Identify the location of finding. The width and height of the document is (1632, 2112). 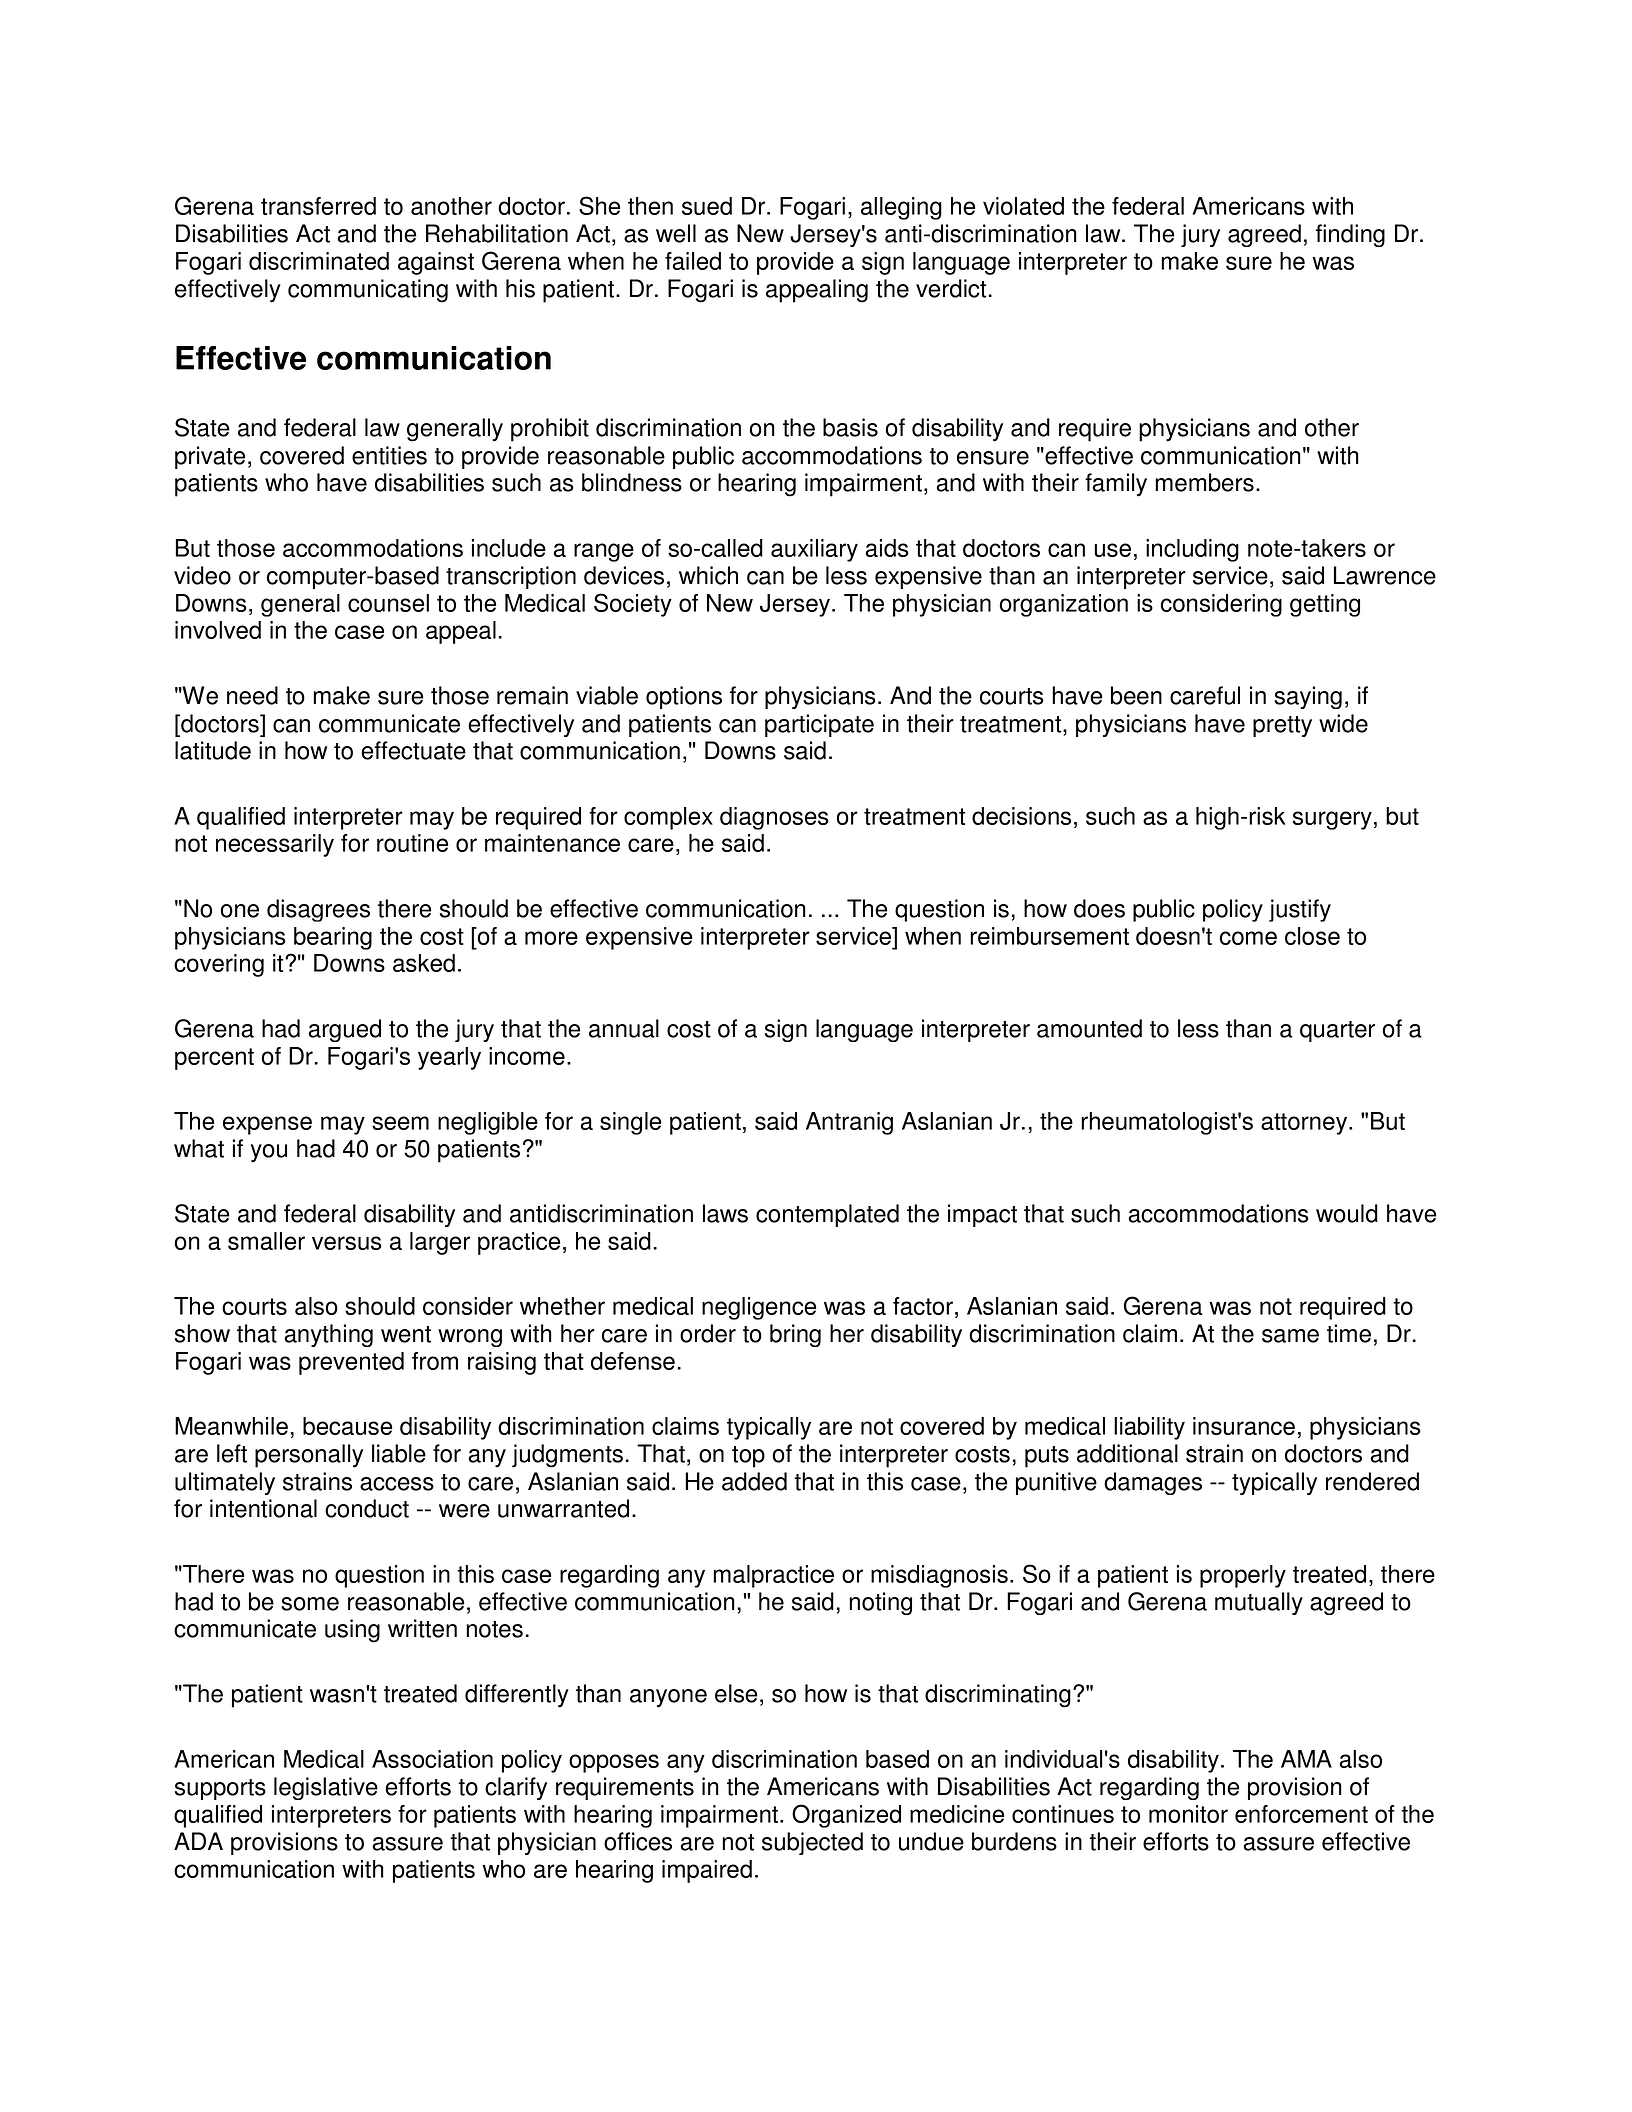
(1350, 235).
